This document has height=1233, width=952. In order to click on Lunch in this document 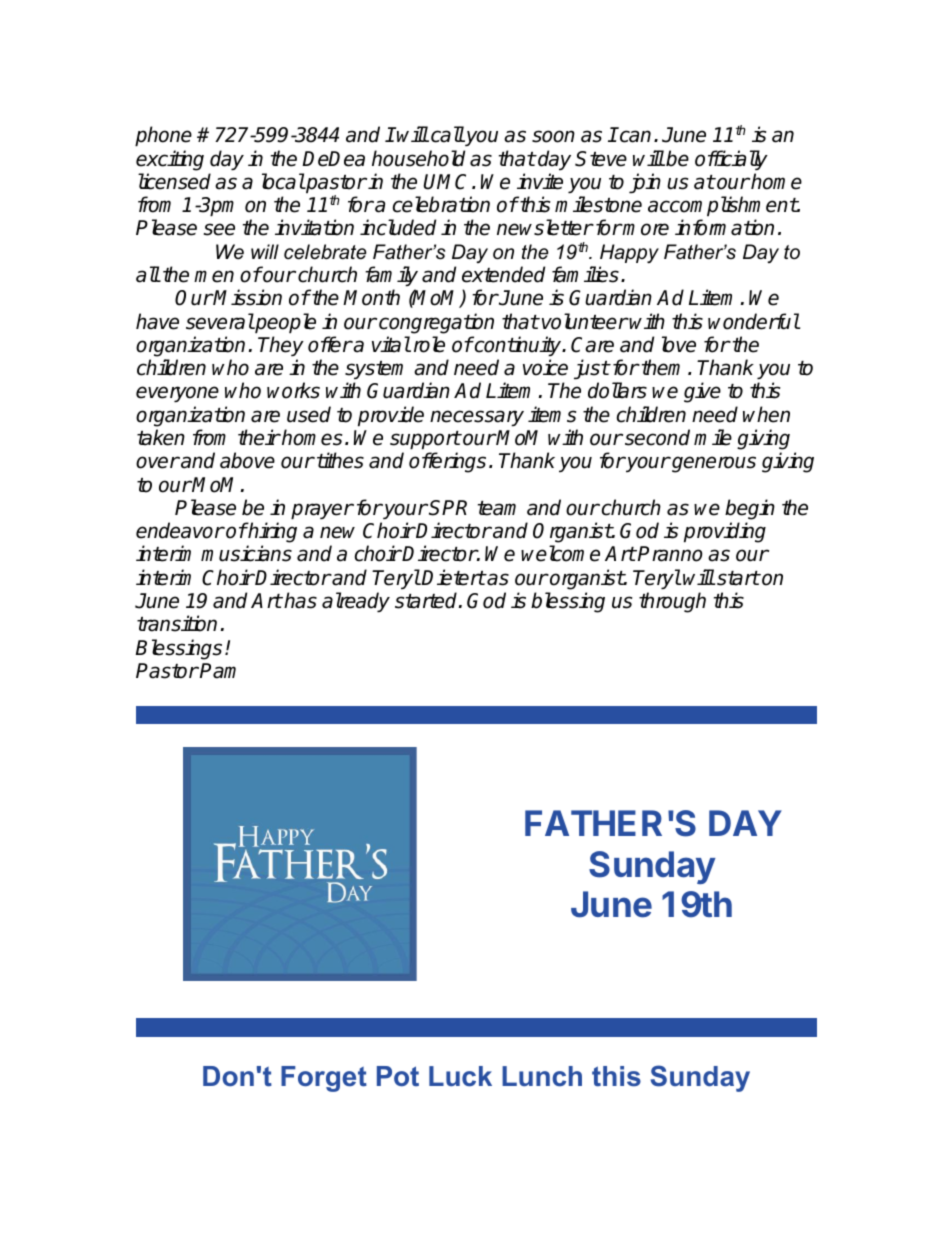, I will do `click(542, 1076)`.
